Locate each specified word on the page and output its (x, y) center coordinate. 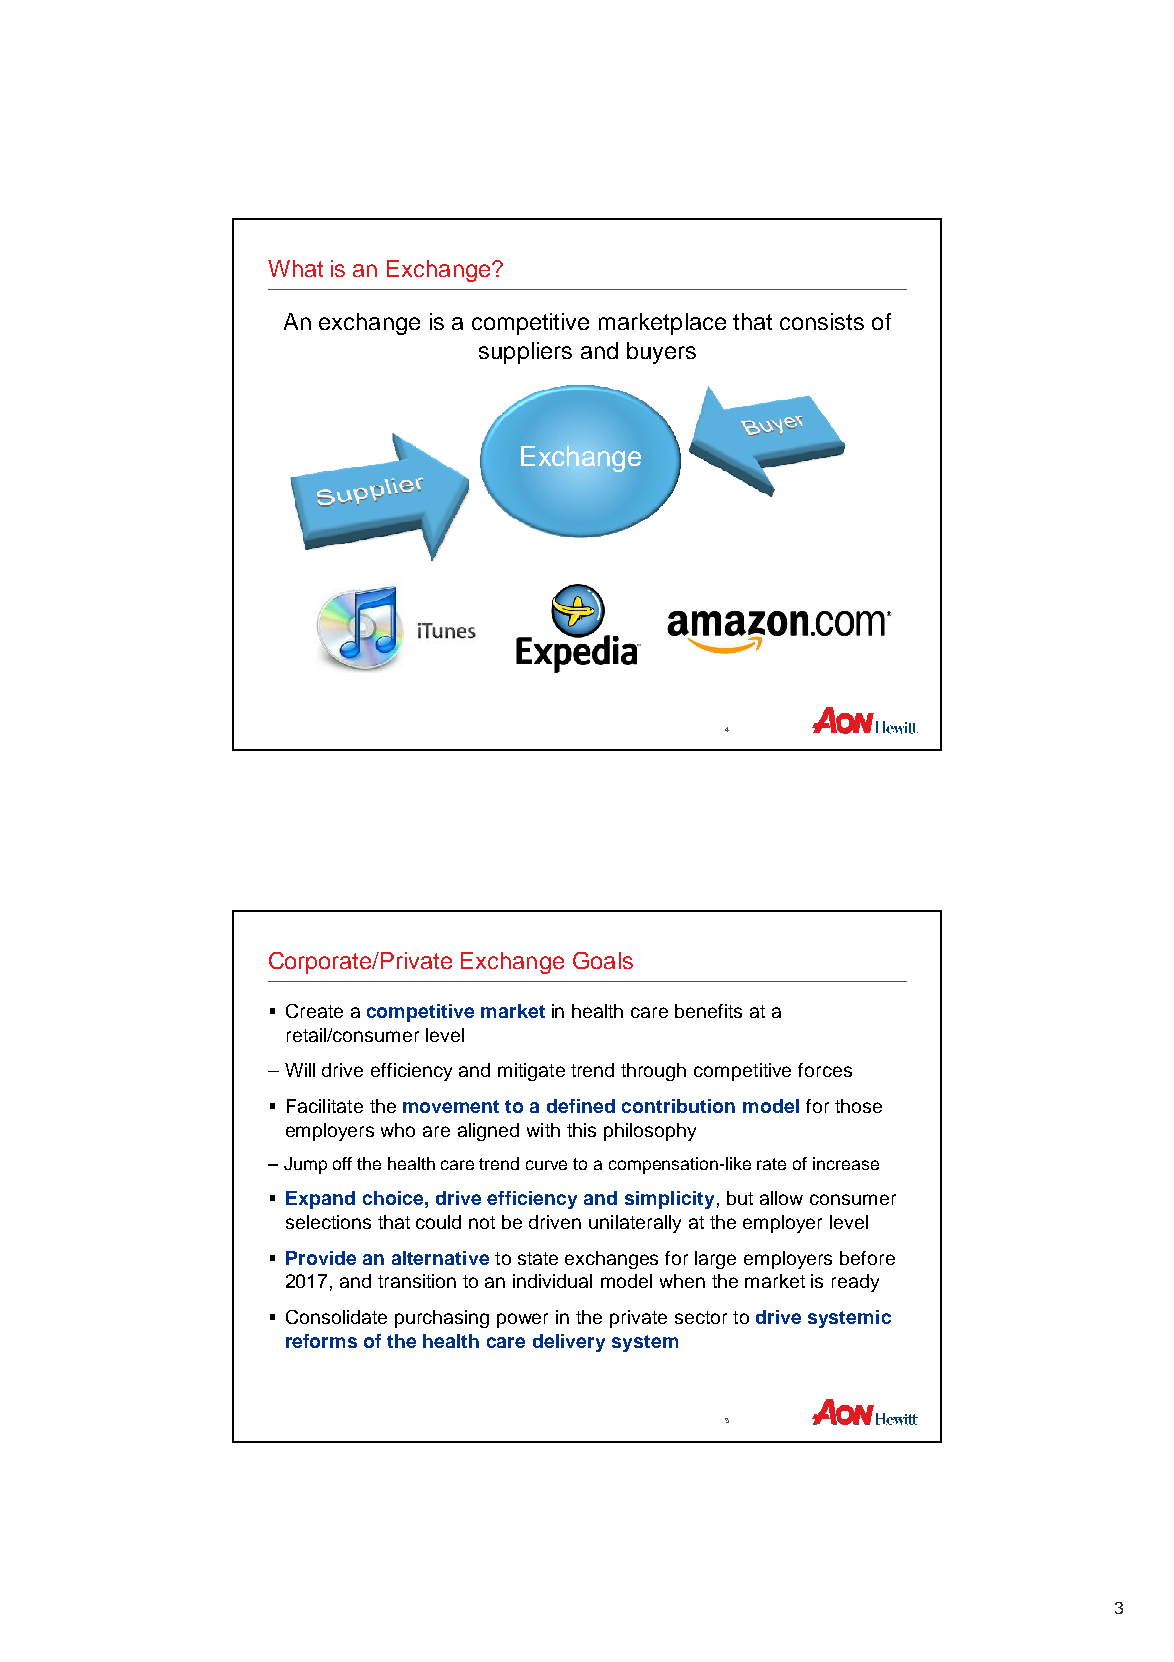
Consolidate (336, 1317)
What (295, 268)
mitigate (531, 1072)
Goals (603, 960)
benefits (708, 1011)
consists (822, 321)
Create (314, 1011)
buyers (661, 353)
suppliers (525, 353)
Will (300, 1070)
